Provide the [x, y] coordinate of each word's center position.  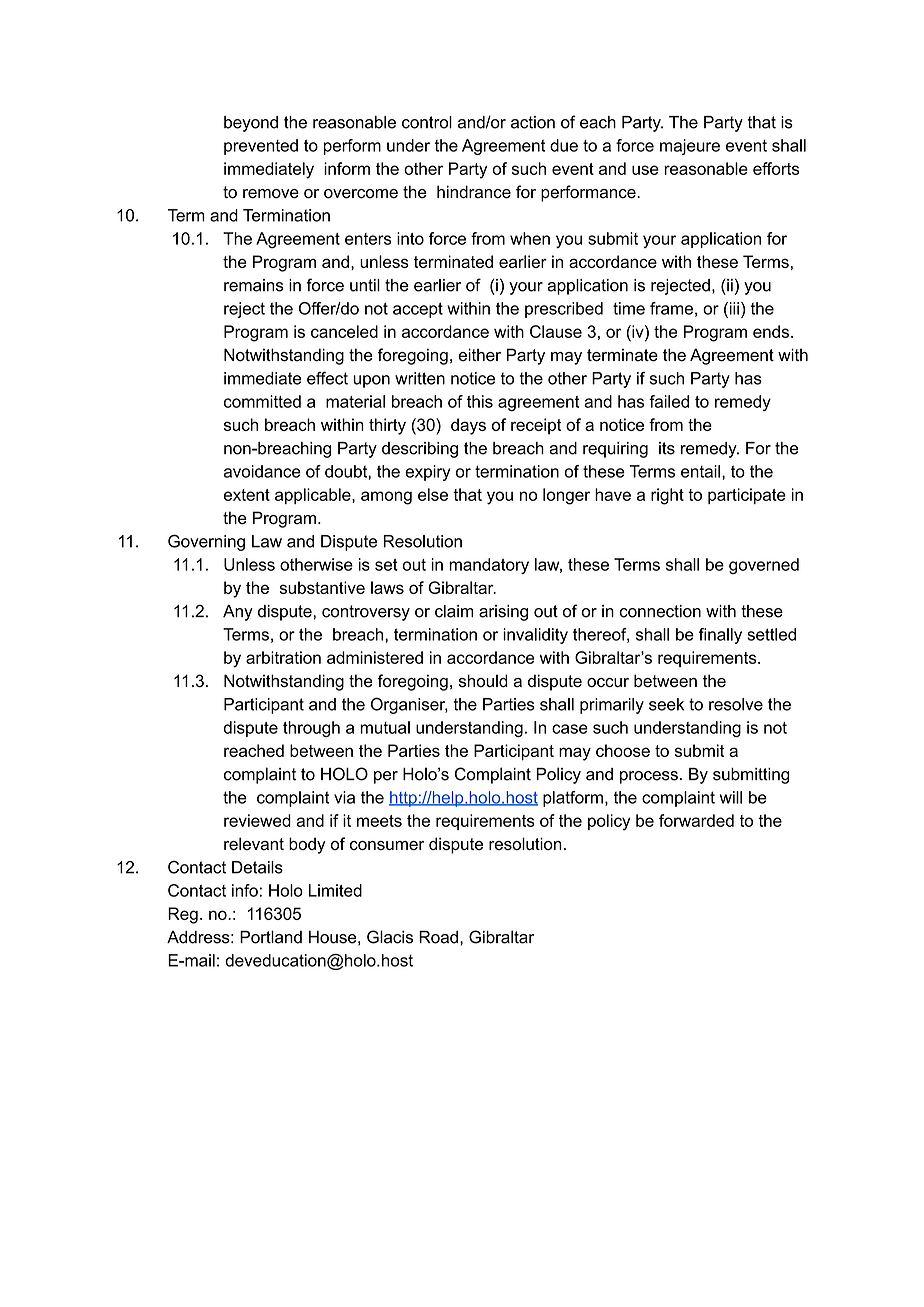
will [731, 797]
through [311, 729]
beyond [251, 124]
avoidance [262, 471]
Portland [271, 937]
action [533, 122]
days [468, 426]
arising [503, 613]
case [570, 729]
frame [671, 308]
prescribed [564, 310]
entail [700, 471]
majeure [690, 147]
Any [238, 613]
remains [254, 285]
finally [720, 636]
